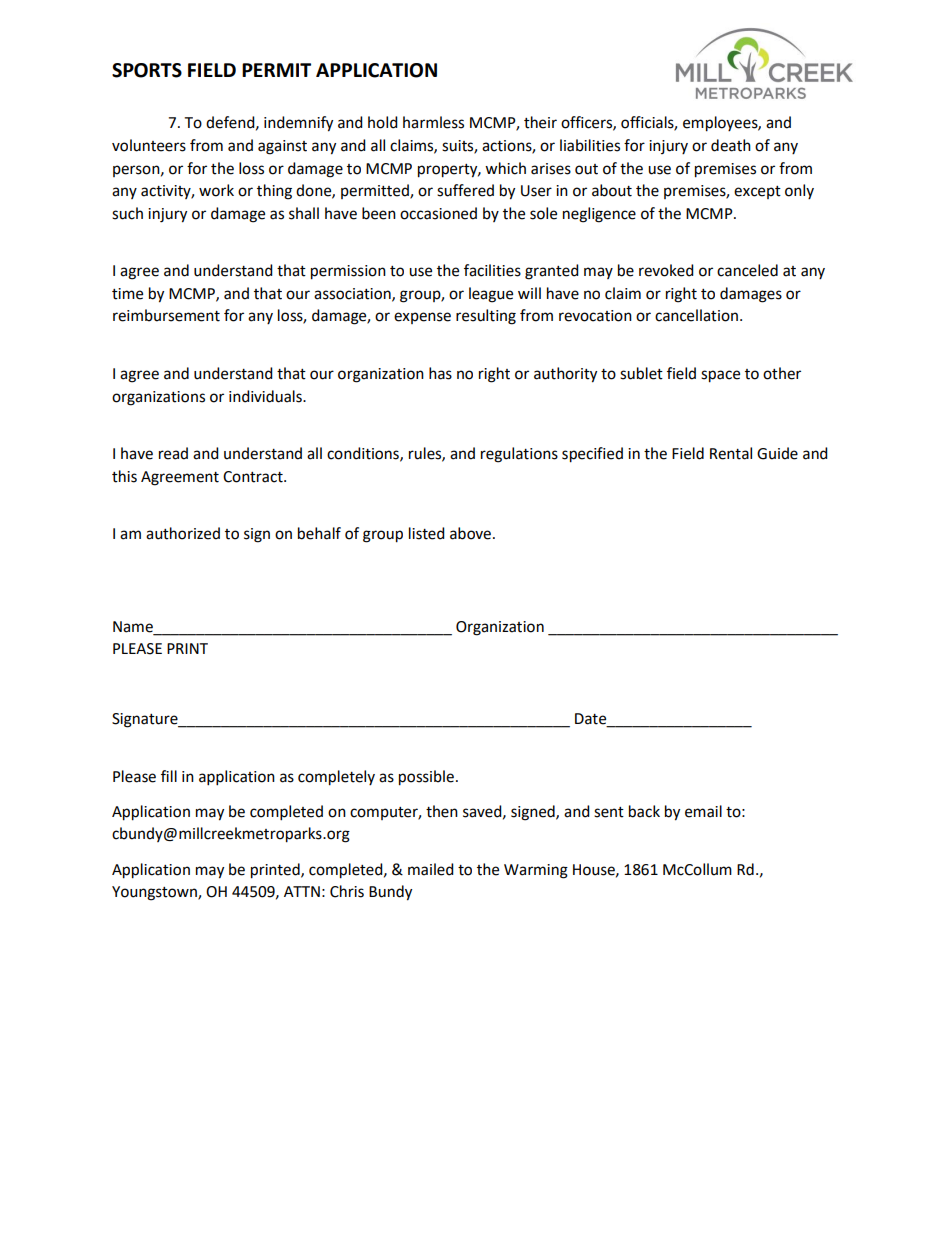  I want to click on harmless, so click(433, 122).
